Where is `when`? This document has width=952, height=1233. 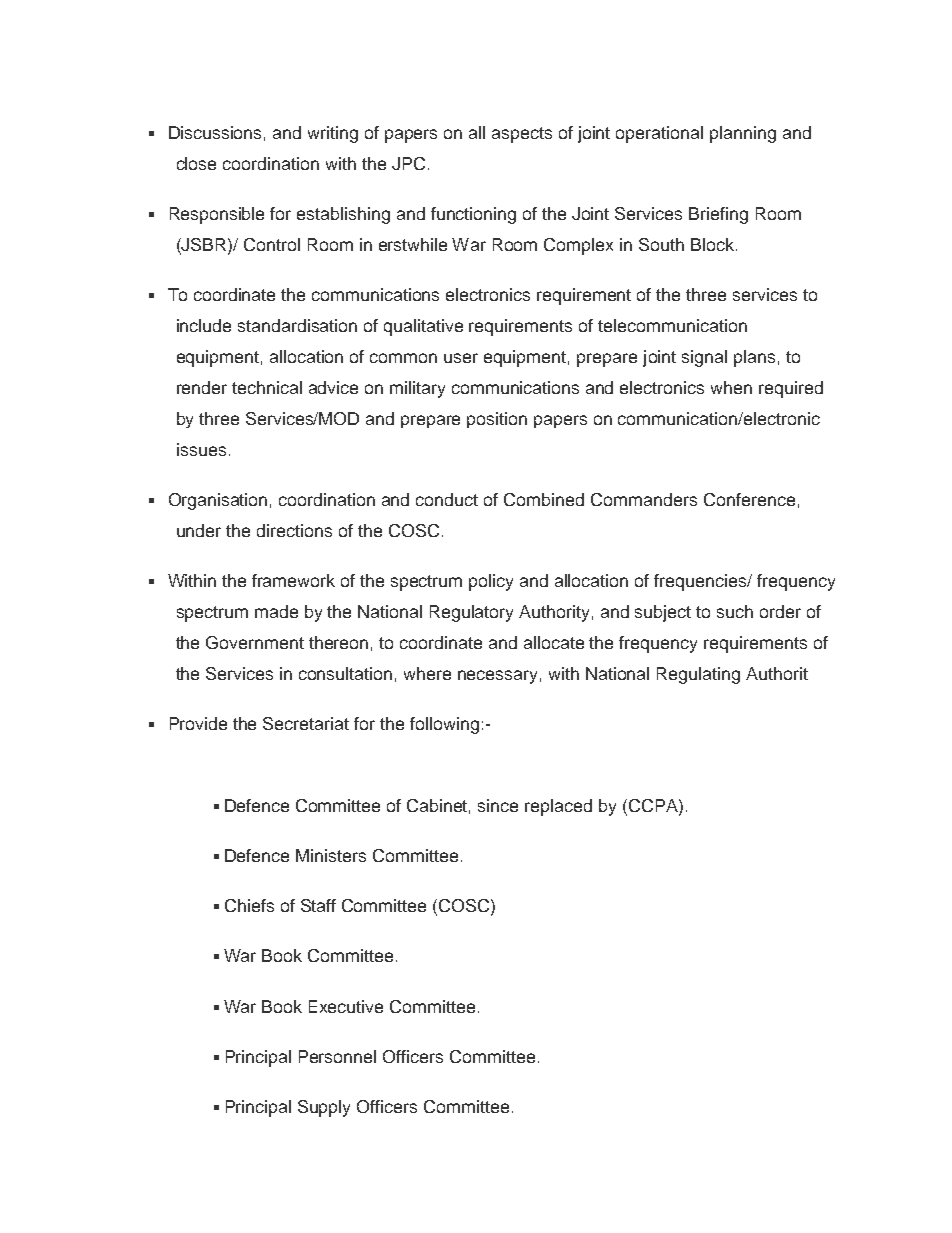 when is located at coordinates (731, 387).
